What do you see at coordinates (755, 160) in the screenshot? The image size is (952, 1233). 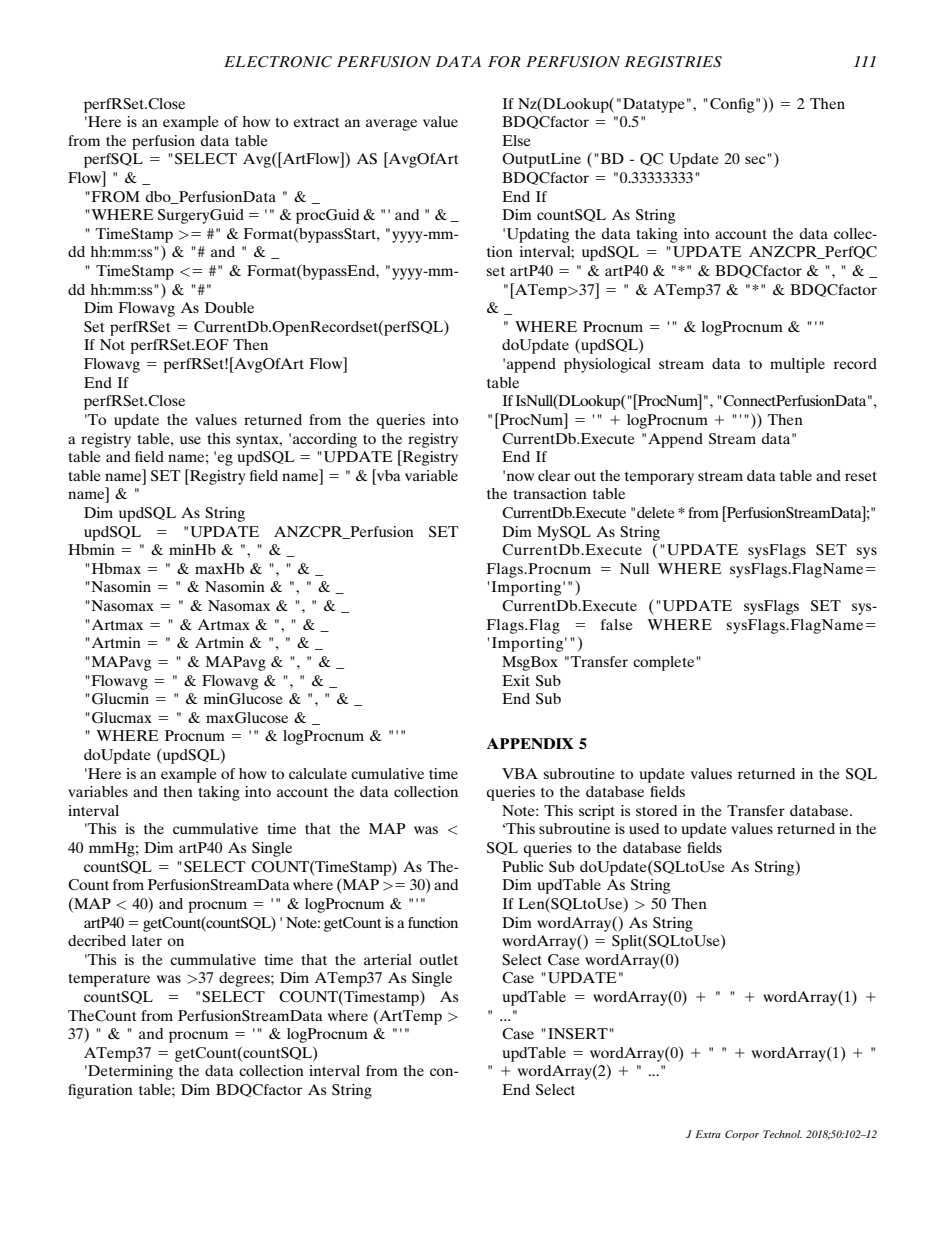 I see `sec` at bounding box center [755, 160].
